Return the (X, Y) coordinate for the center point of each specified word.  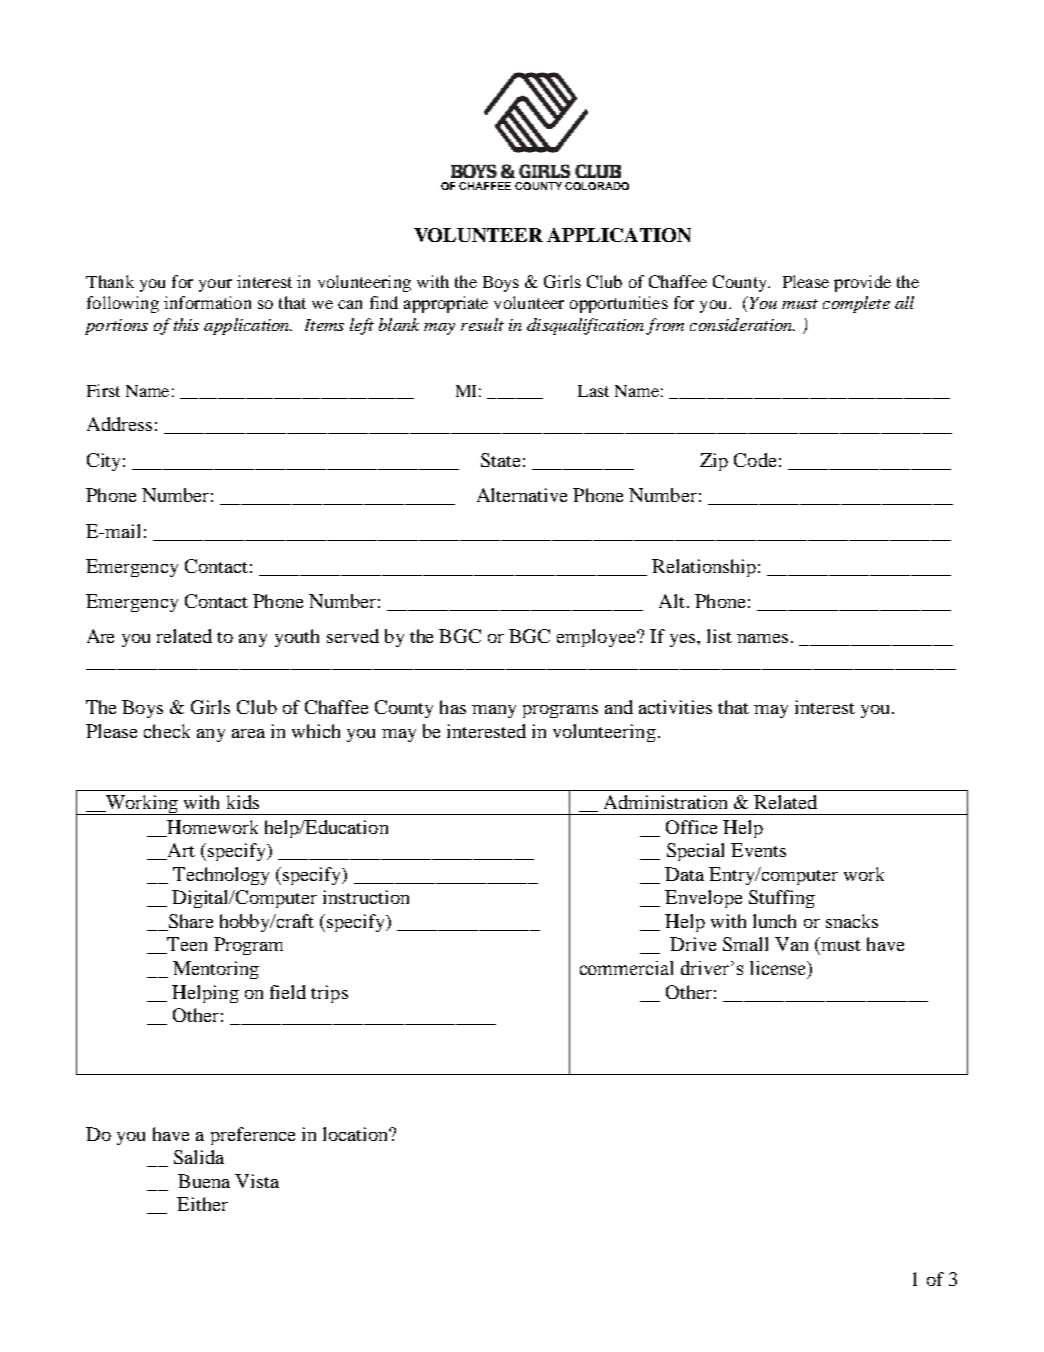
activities (675, 707)
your (215, 285)
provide (862, 283)
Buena (204, 1181)
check (167, 731)
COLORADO (597, 186)
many (494, 711)
